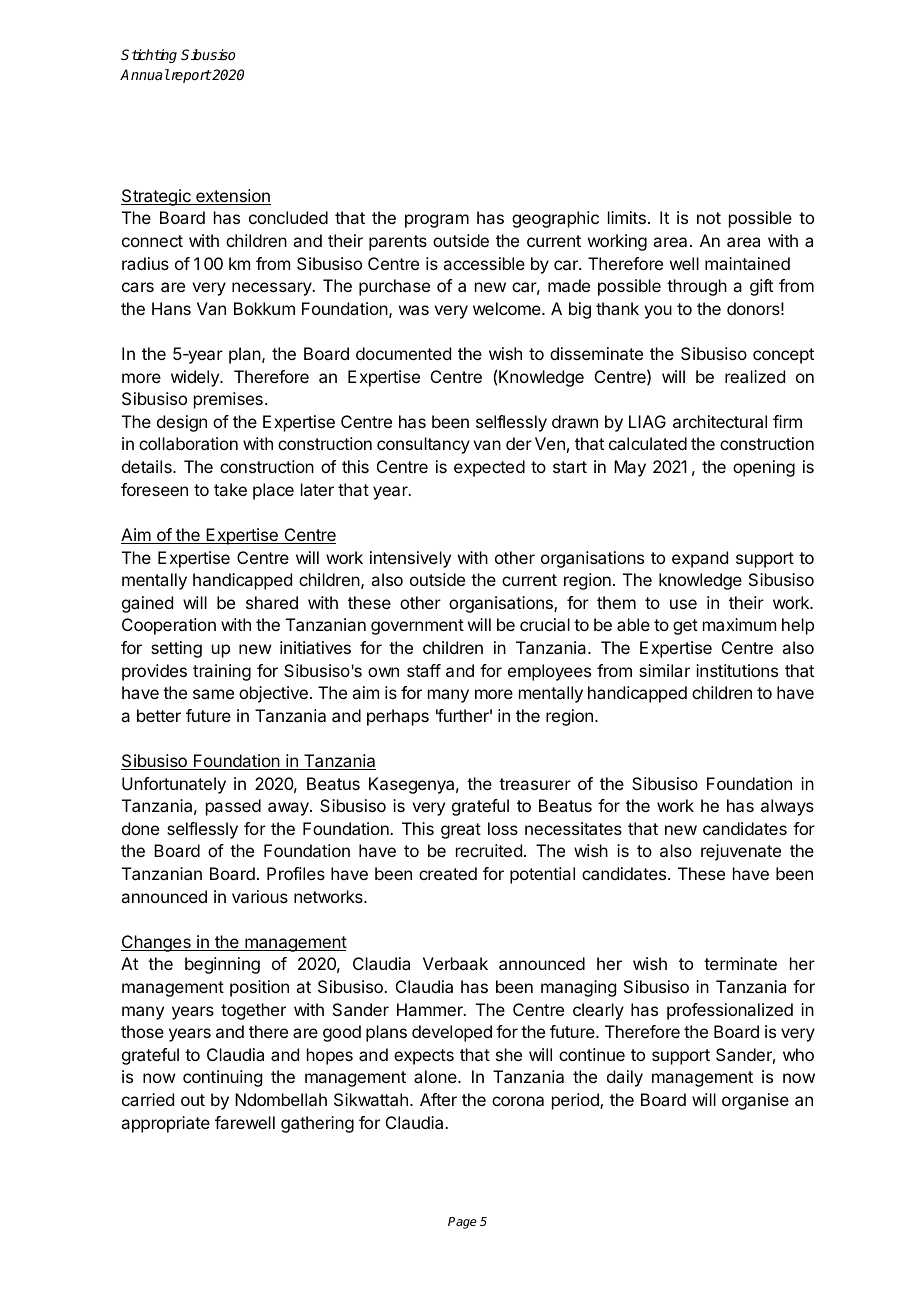 The image size is (924, 1308). What do you see at coordinates (233, 807) in the screenshot?
I see `passed` at bounding box center [233, 807].
